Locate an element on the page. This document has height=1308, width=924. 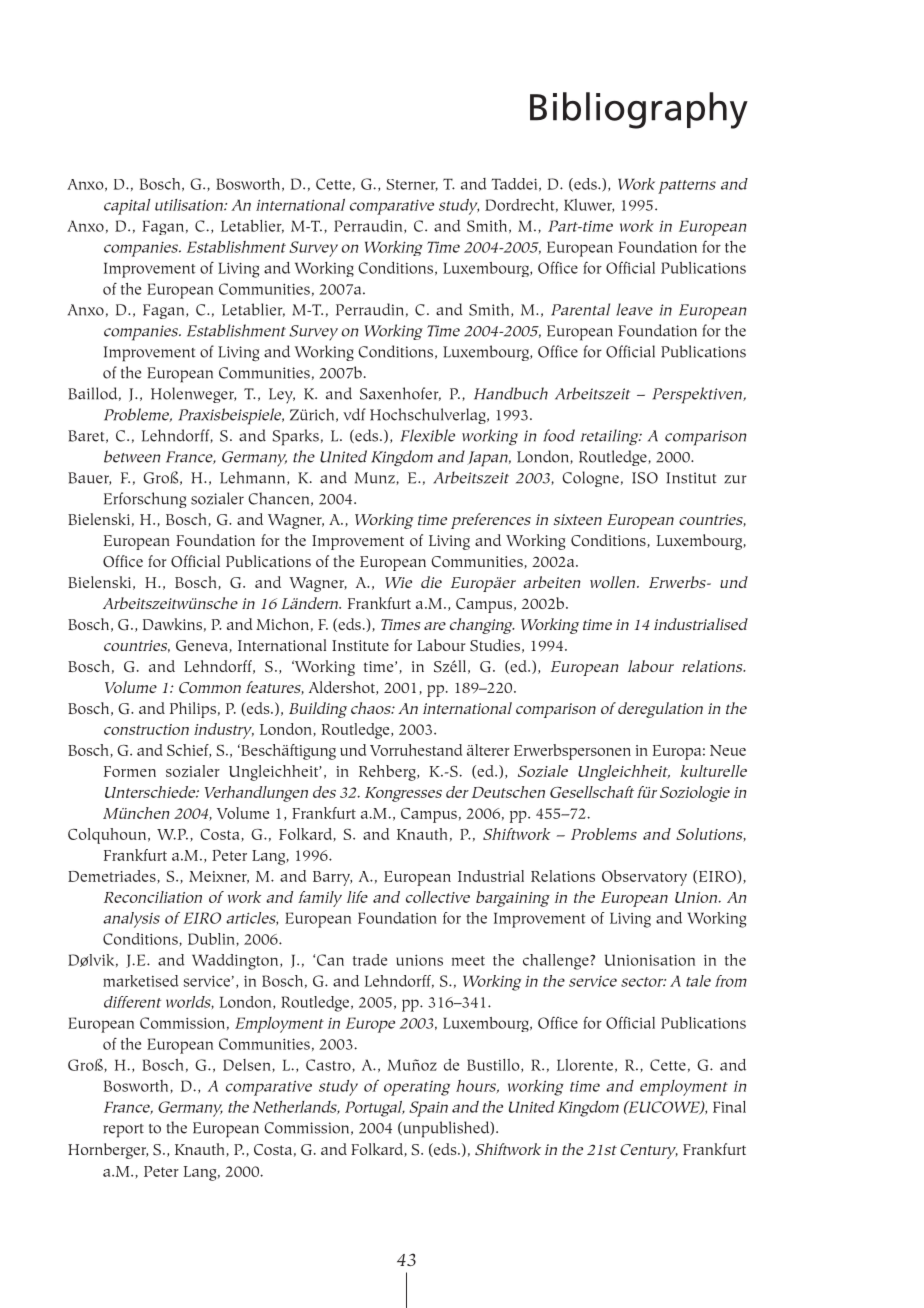
Sterner is located at coordinates (412, 185).
